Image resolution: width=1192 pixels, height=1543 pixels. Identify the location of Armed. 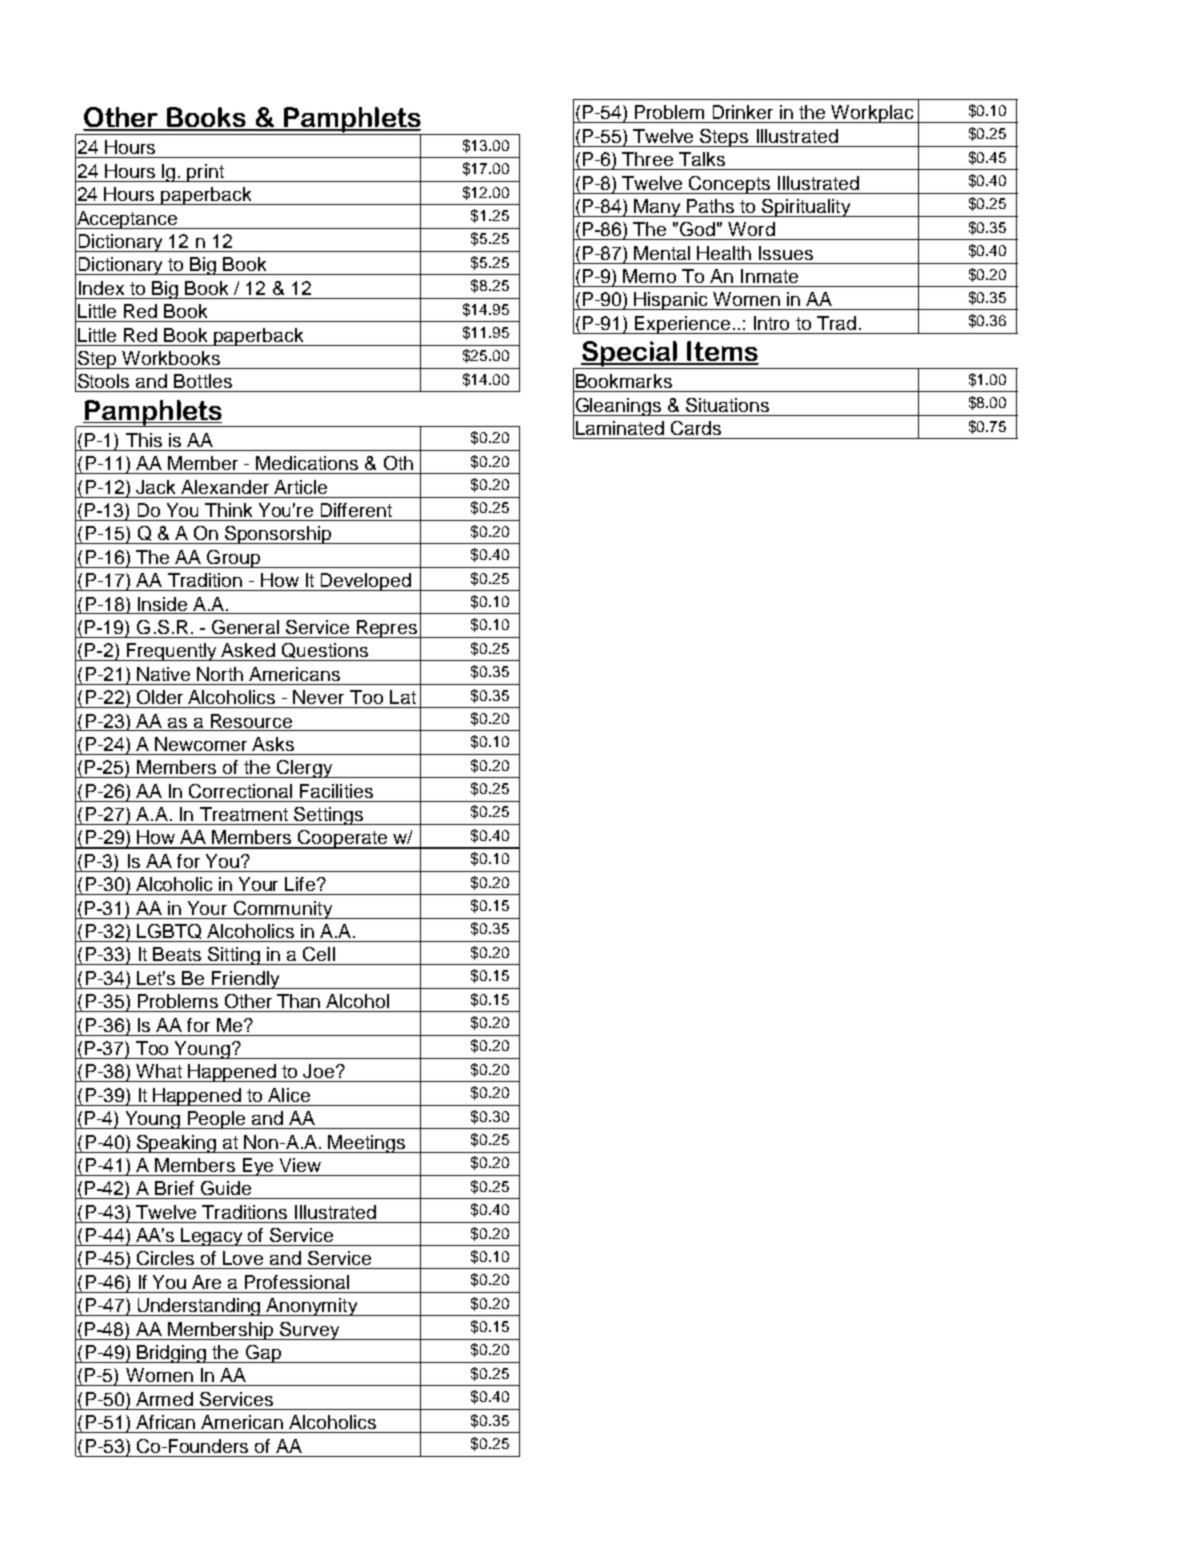
(164, 1399).
